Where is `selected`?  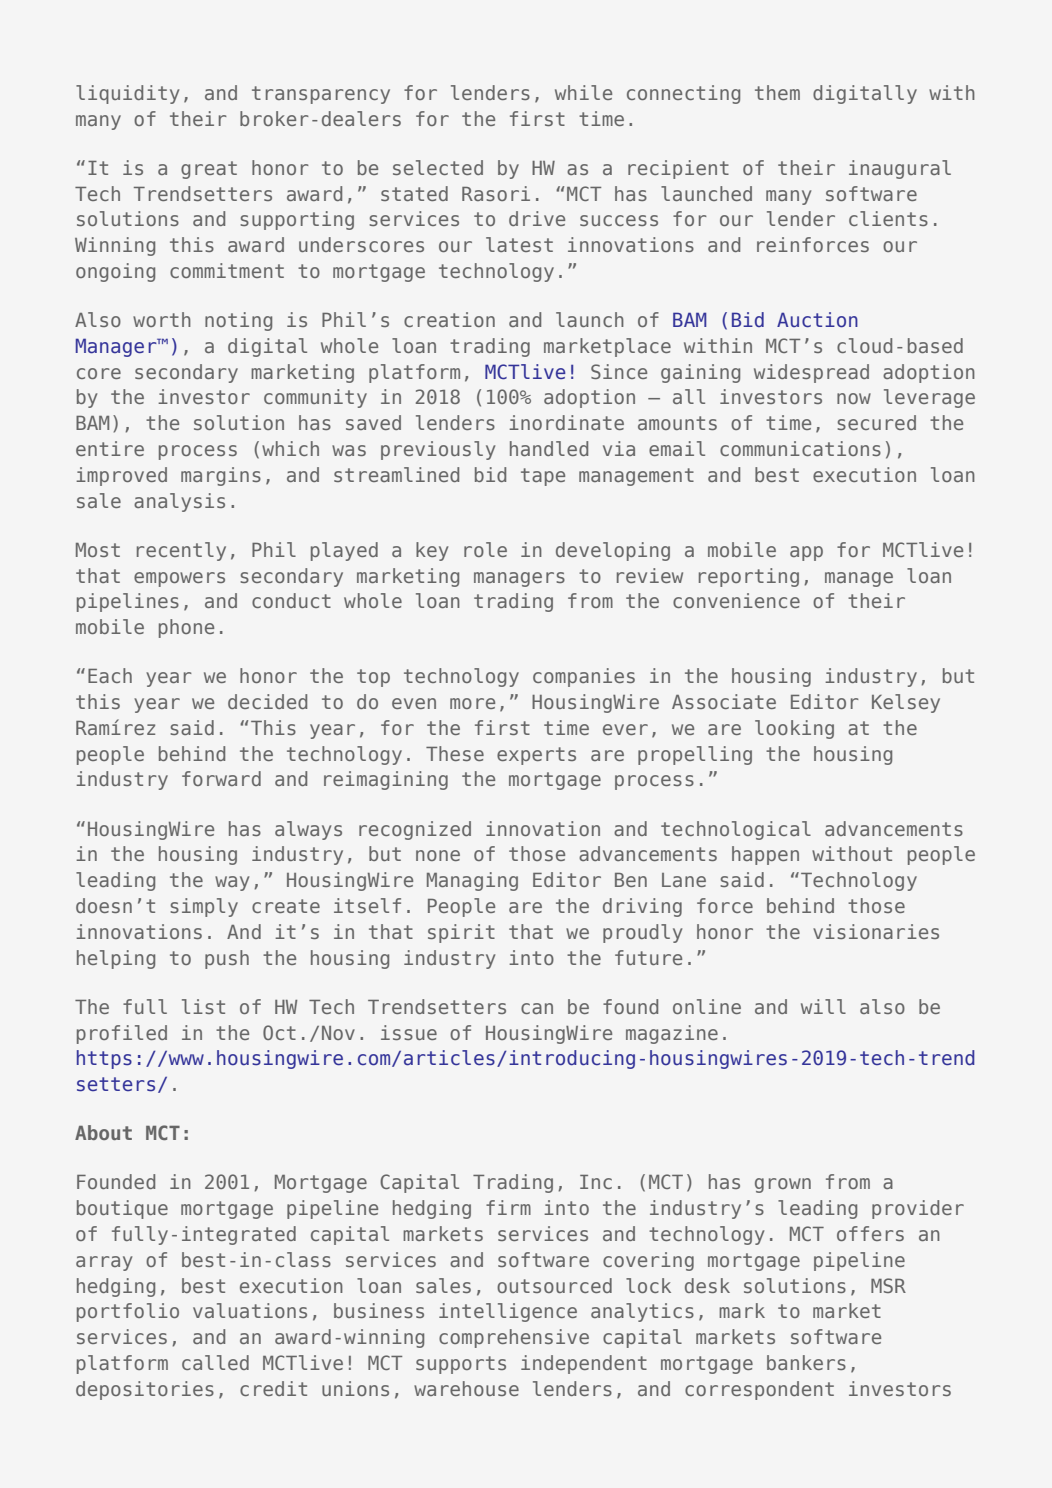
selected is located at coordinates (438, 167).
